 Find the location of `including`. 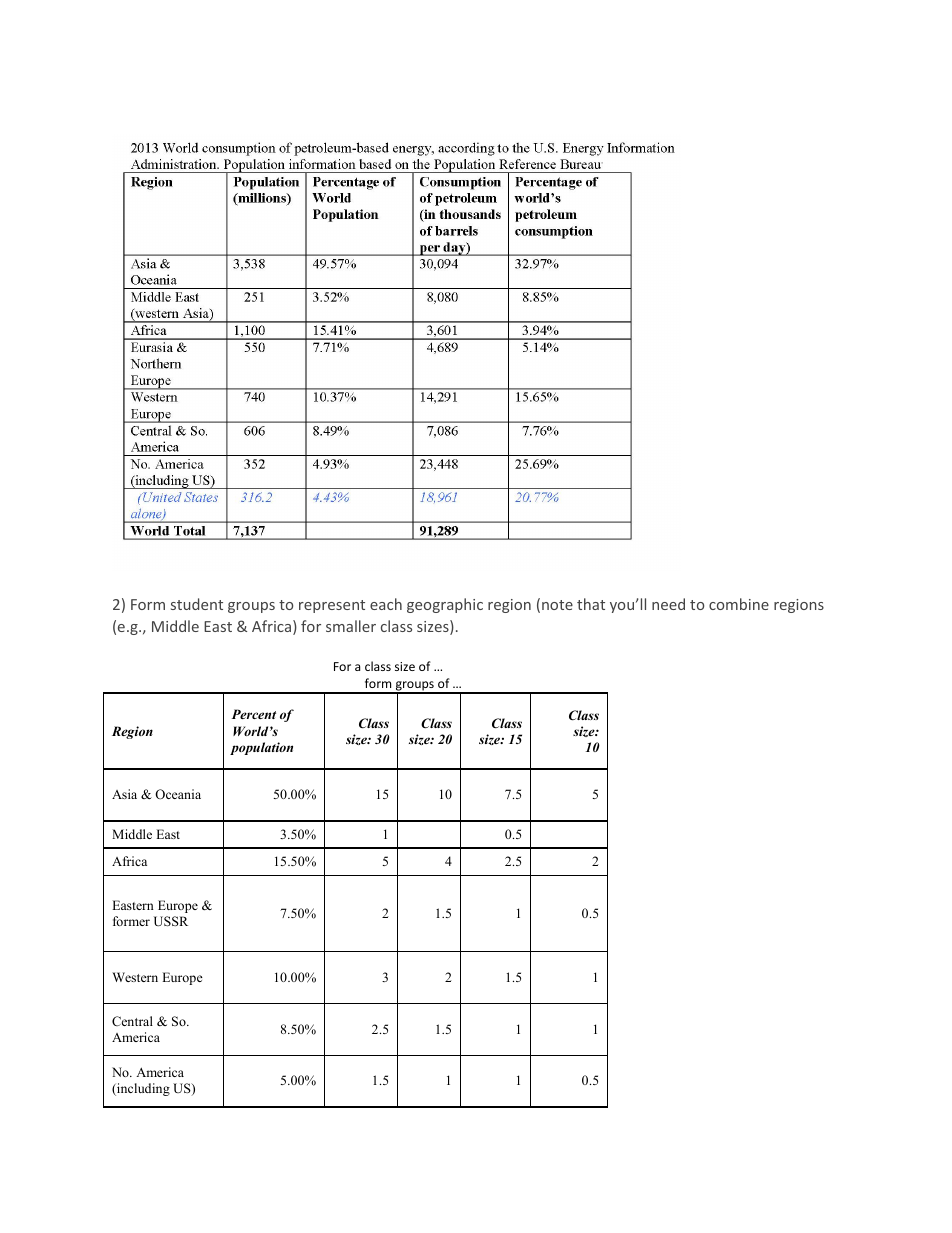

including is located at coordinates (142, 1089).
